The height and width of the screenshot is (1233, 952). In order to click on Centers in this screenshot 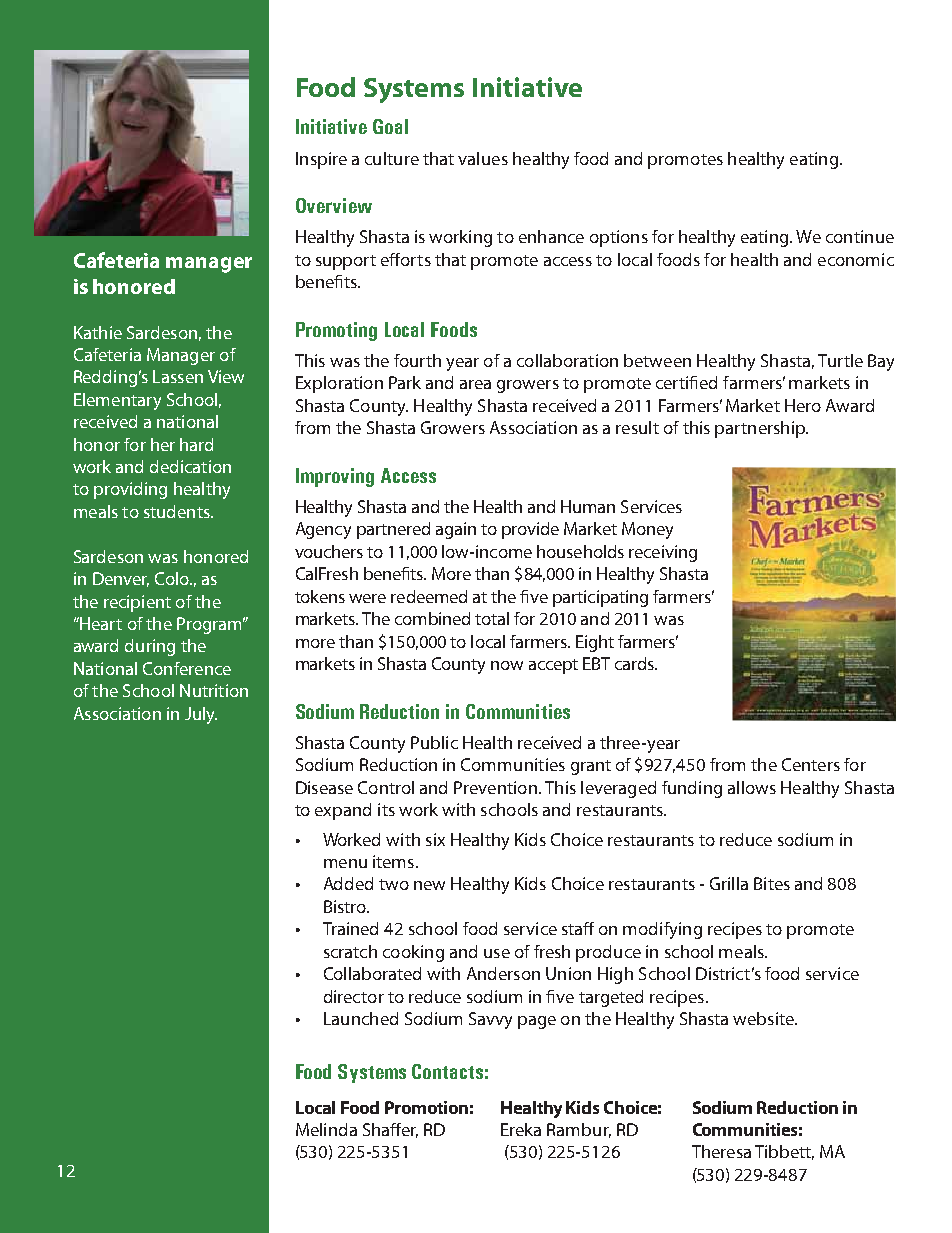, I will do `click(811, 764)`.
